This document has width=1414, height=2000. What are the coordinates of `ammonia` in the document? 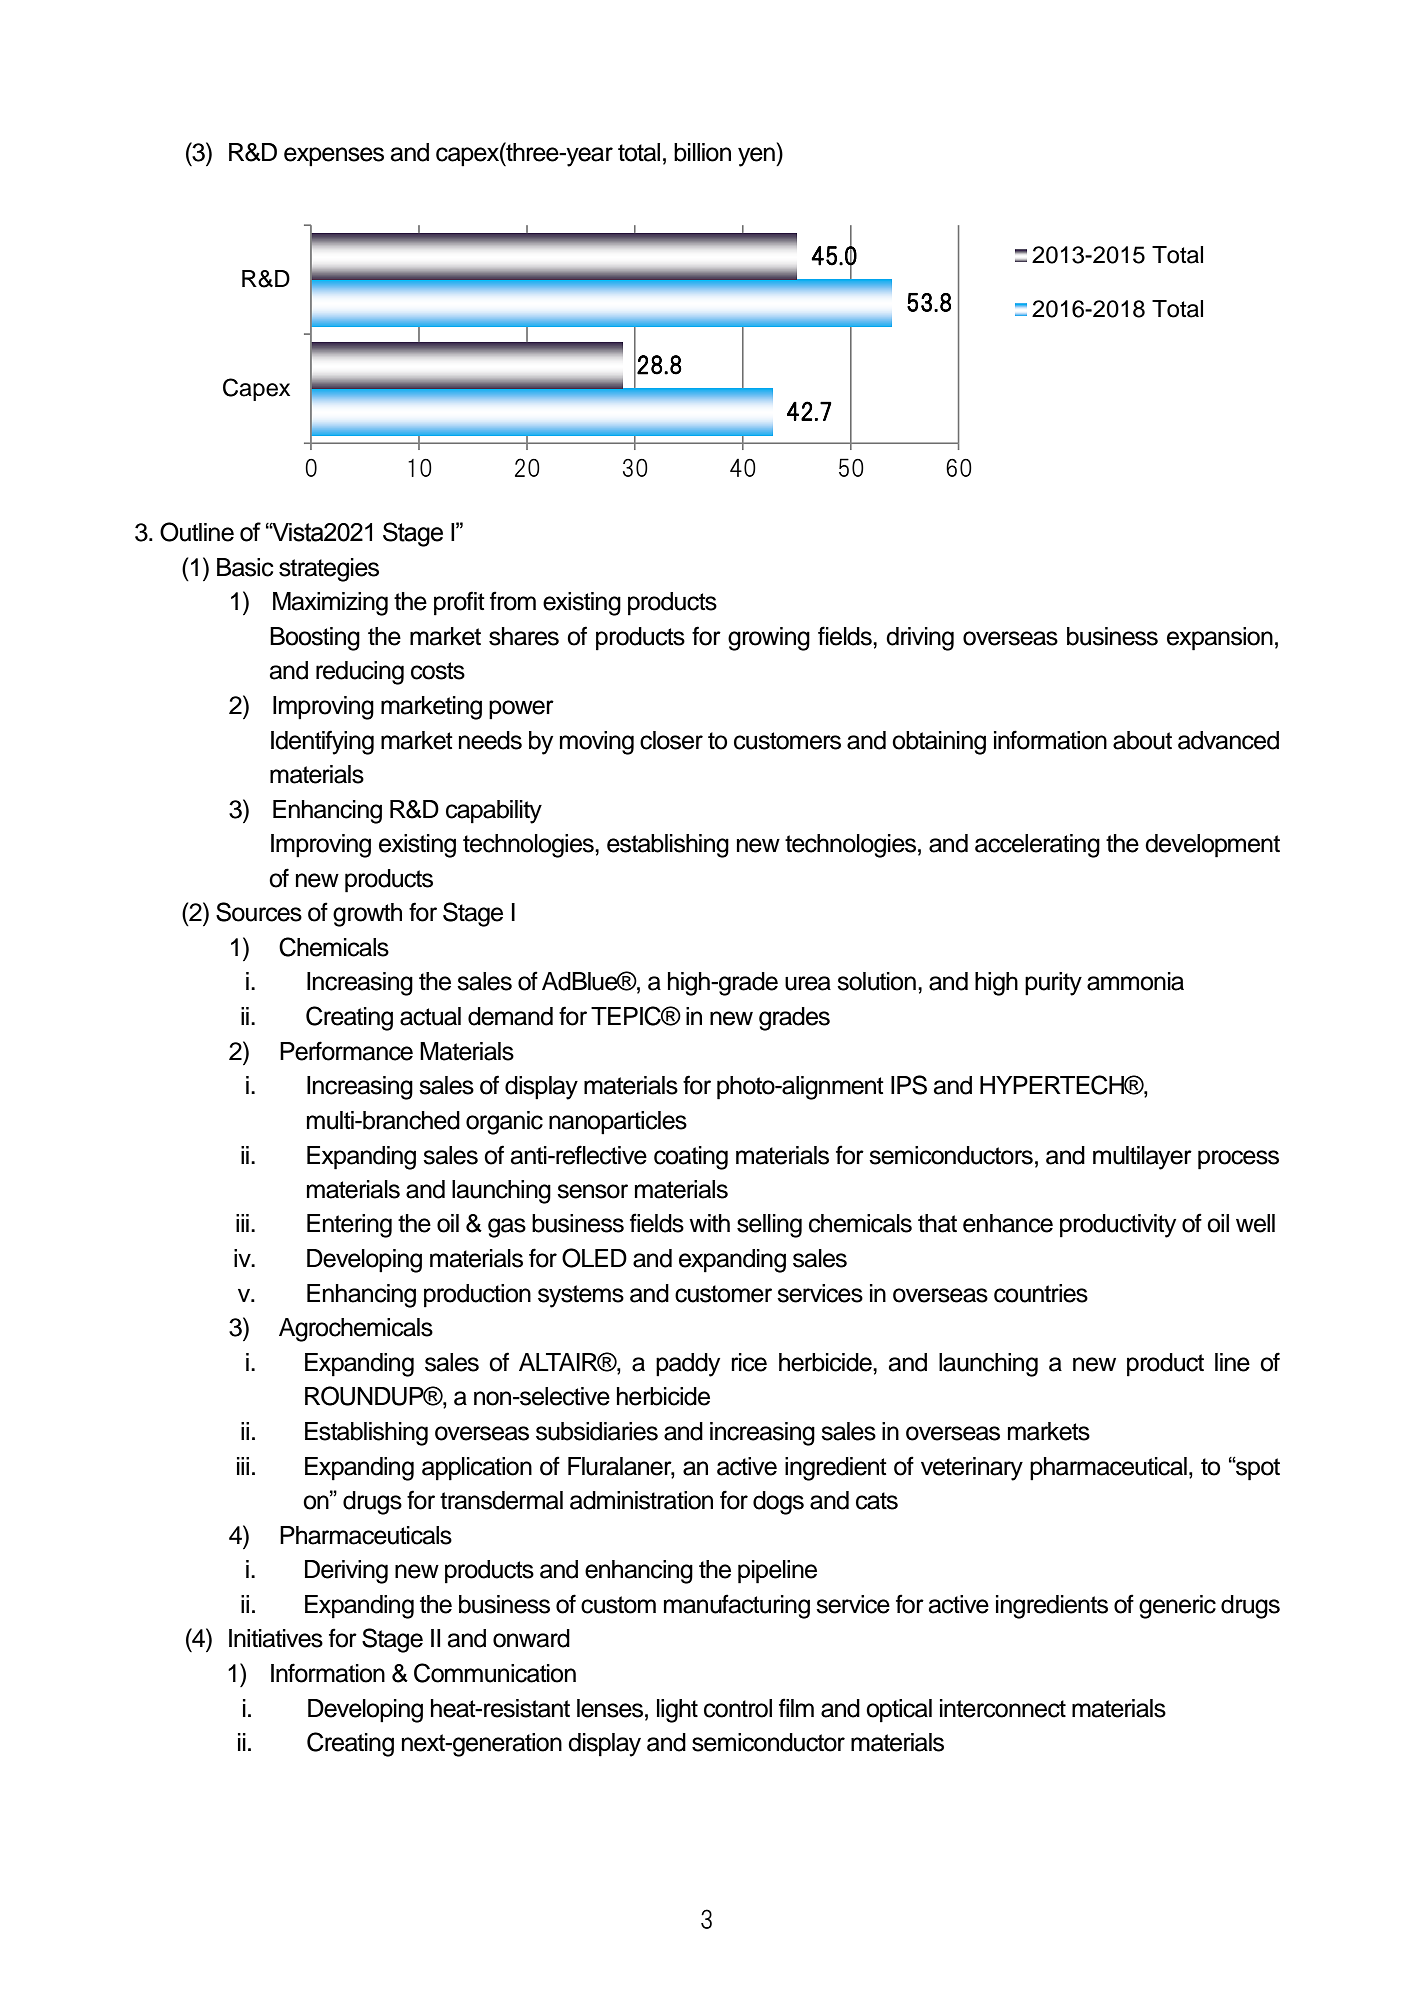 It's located at (1135, 981).
